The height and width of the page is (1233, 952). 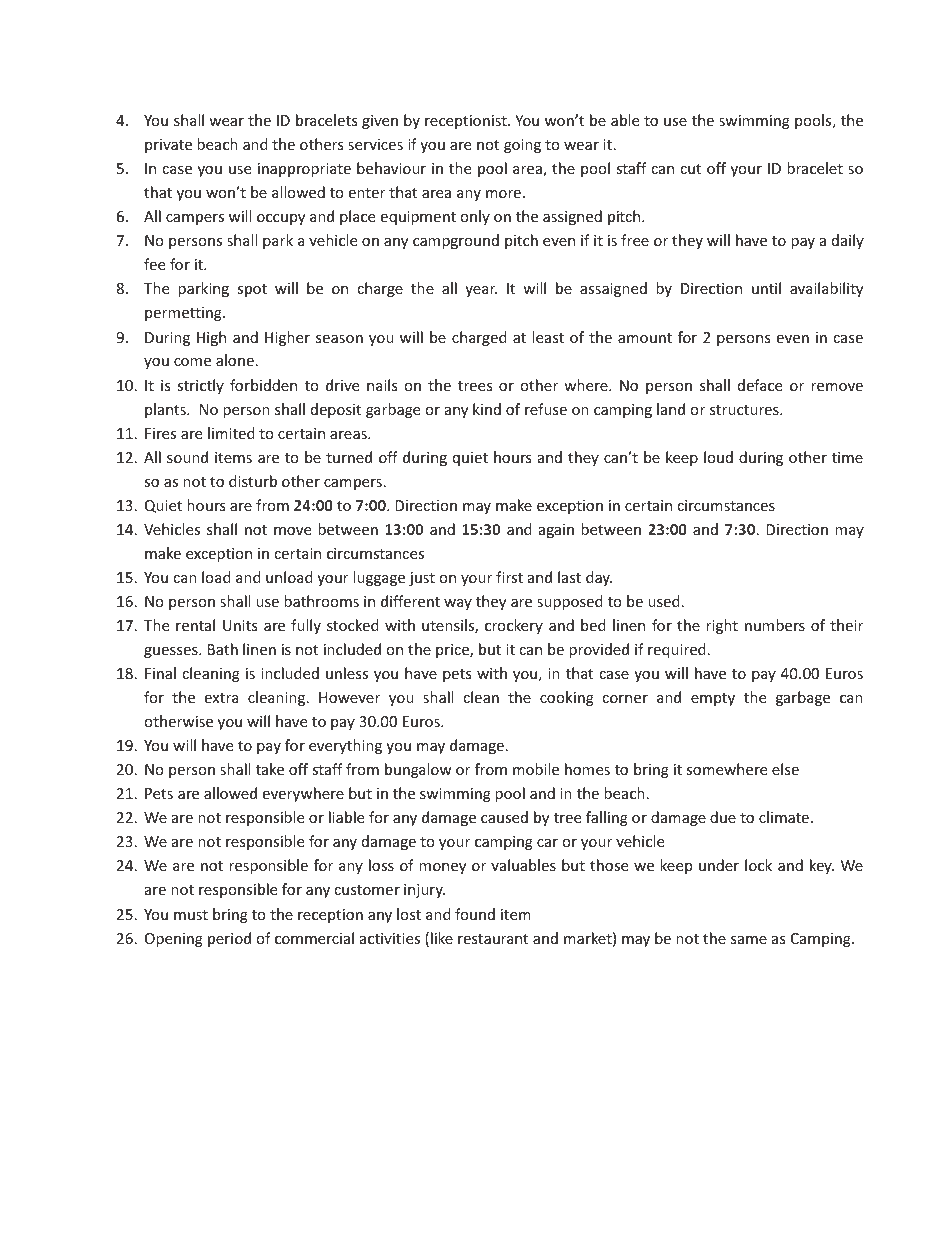 I want to click on kind, so click(x=487, y=409).
